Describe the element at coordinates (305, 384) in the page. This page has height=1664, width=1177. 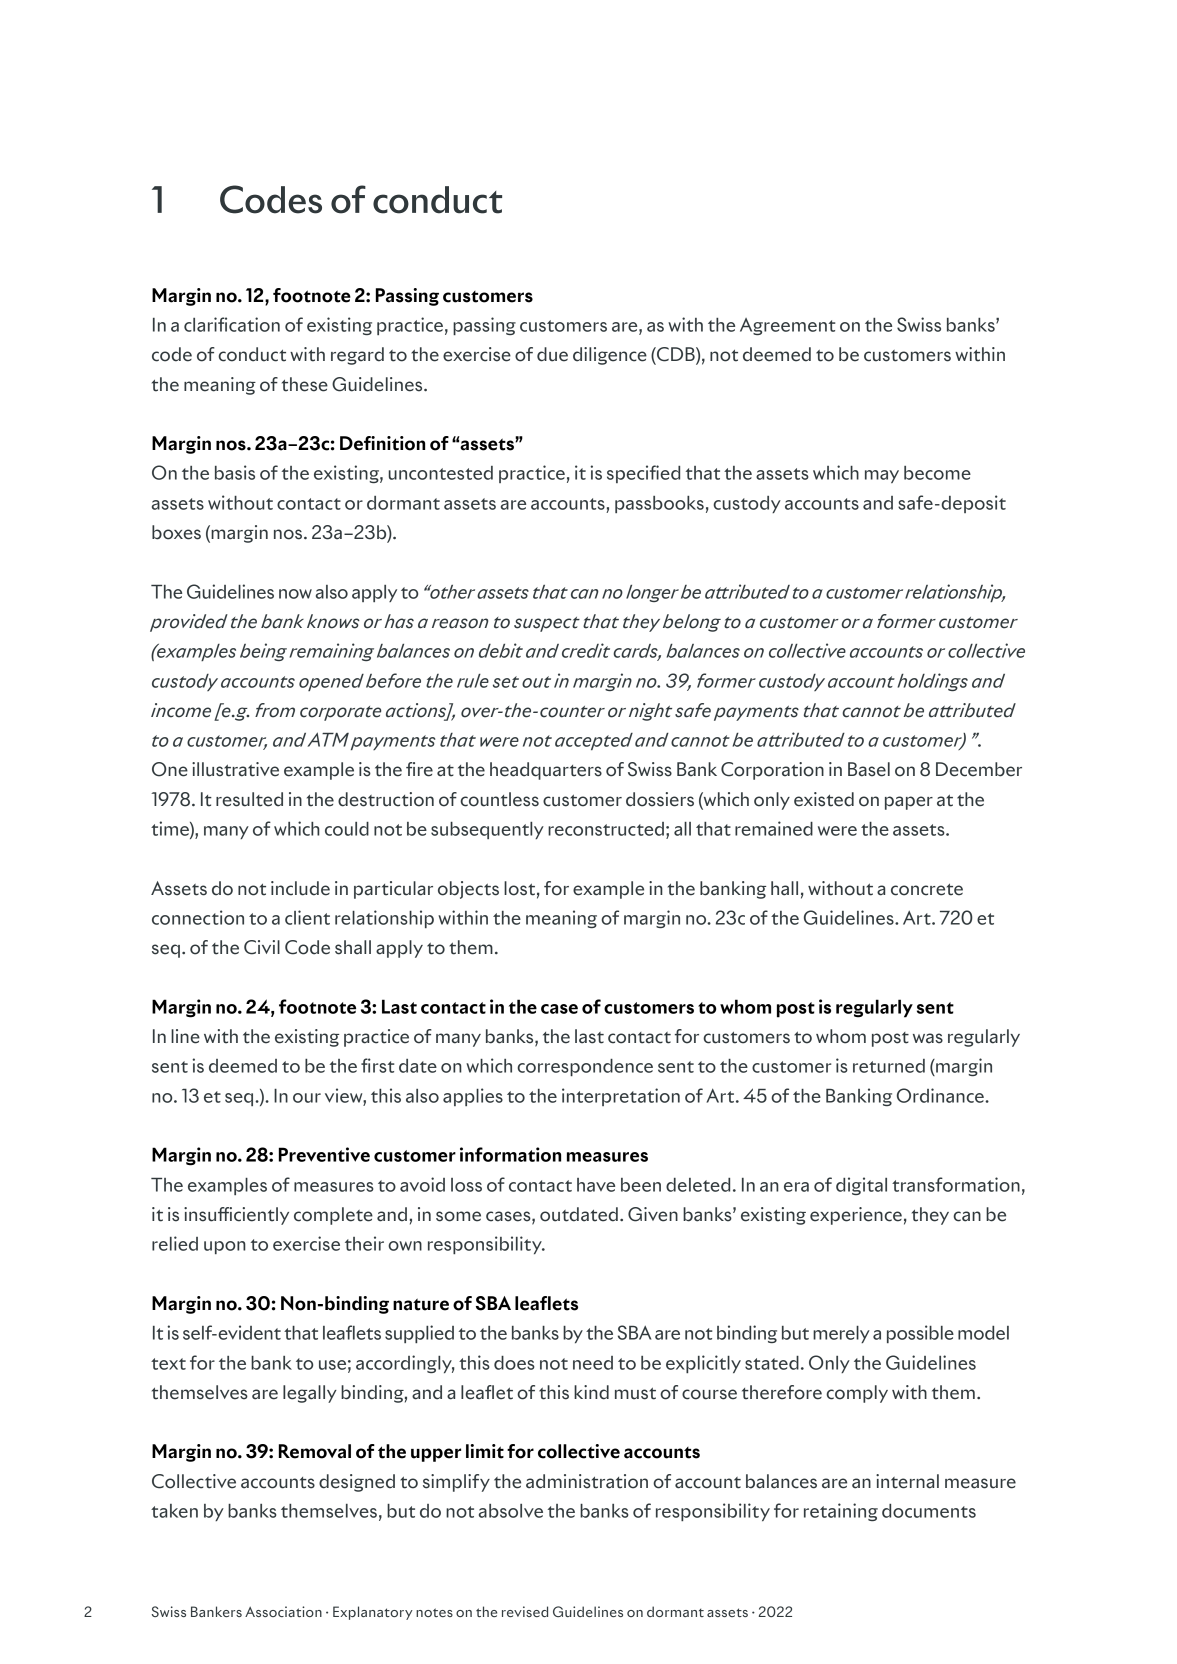
I see `these` at that location.
